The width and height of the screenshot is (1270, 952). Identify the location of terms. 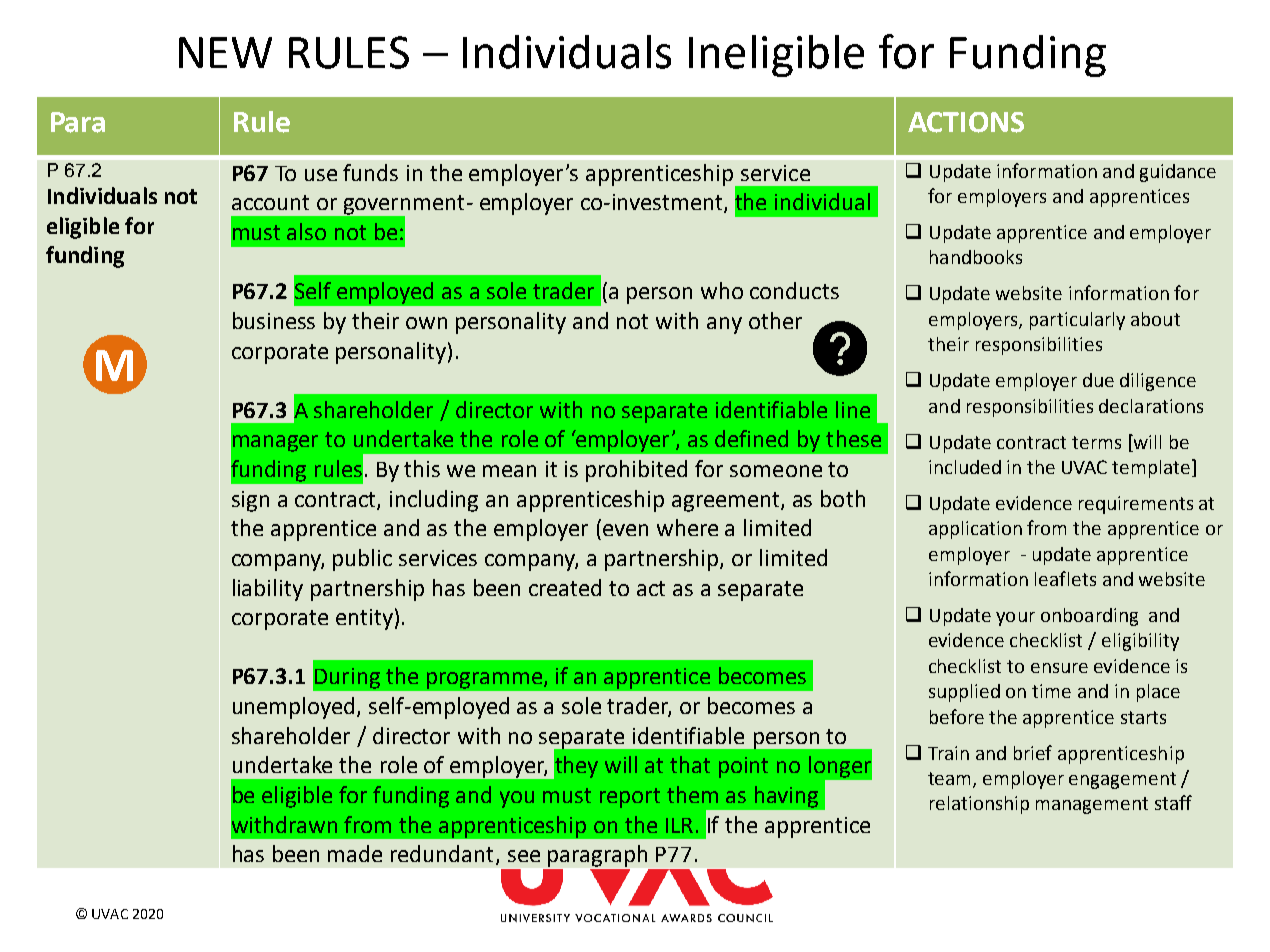
(1096, 442).
